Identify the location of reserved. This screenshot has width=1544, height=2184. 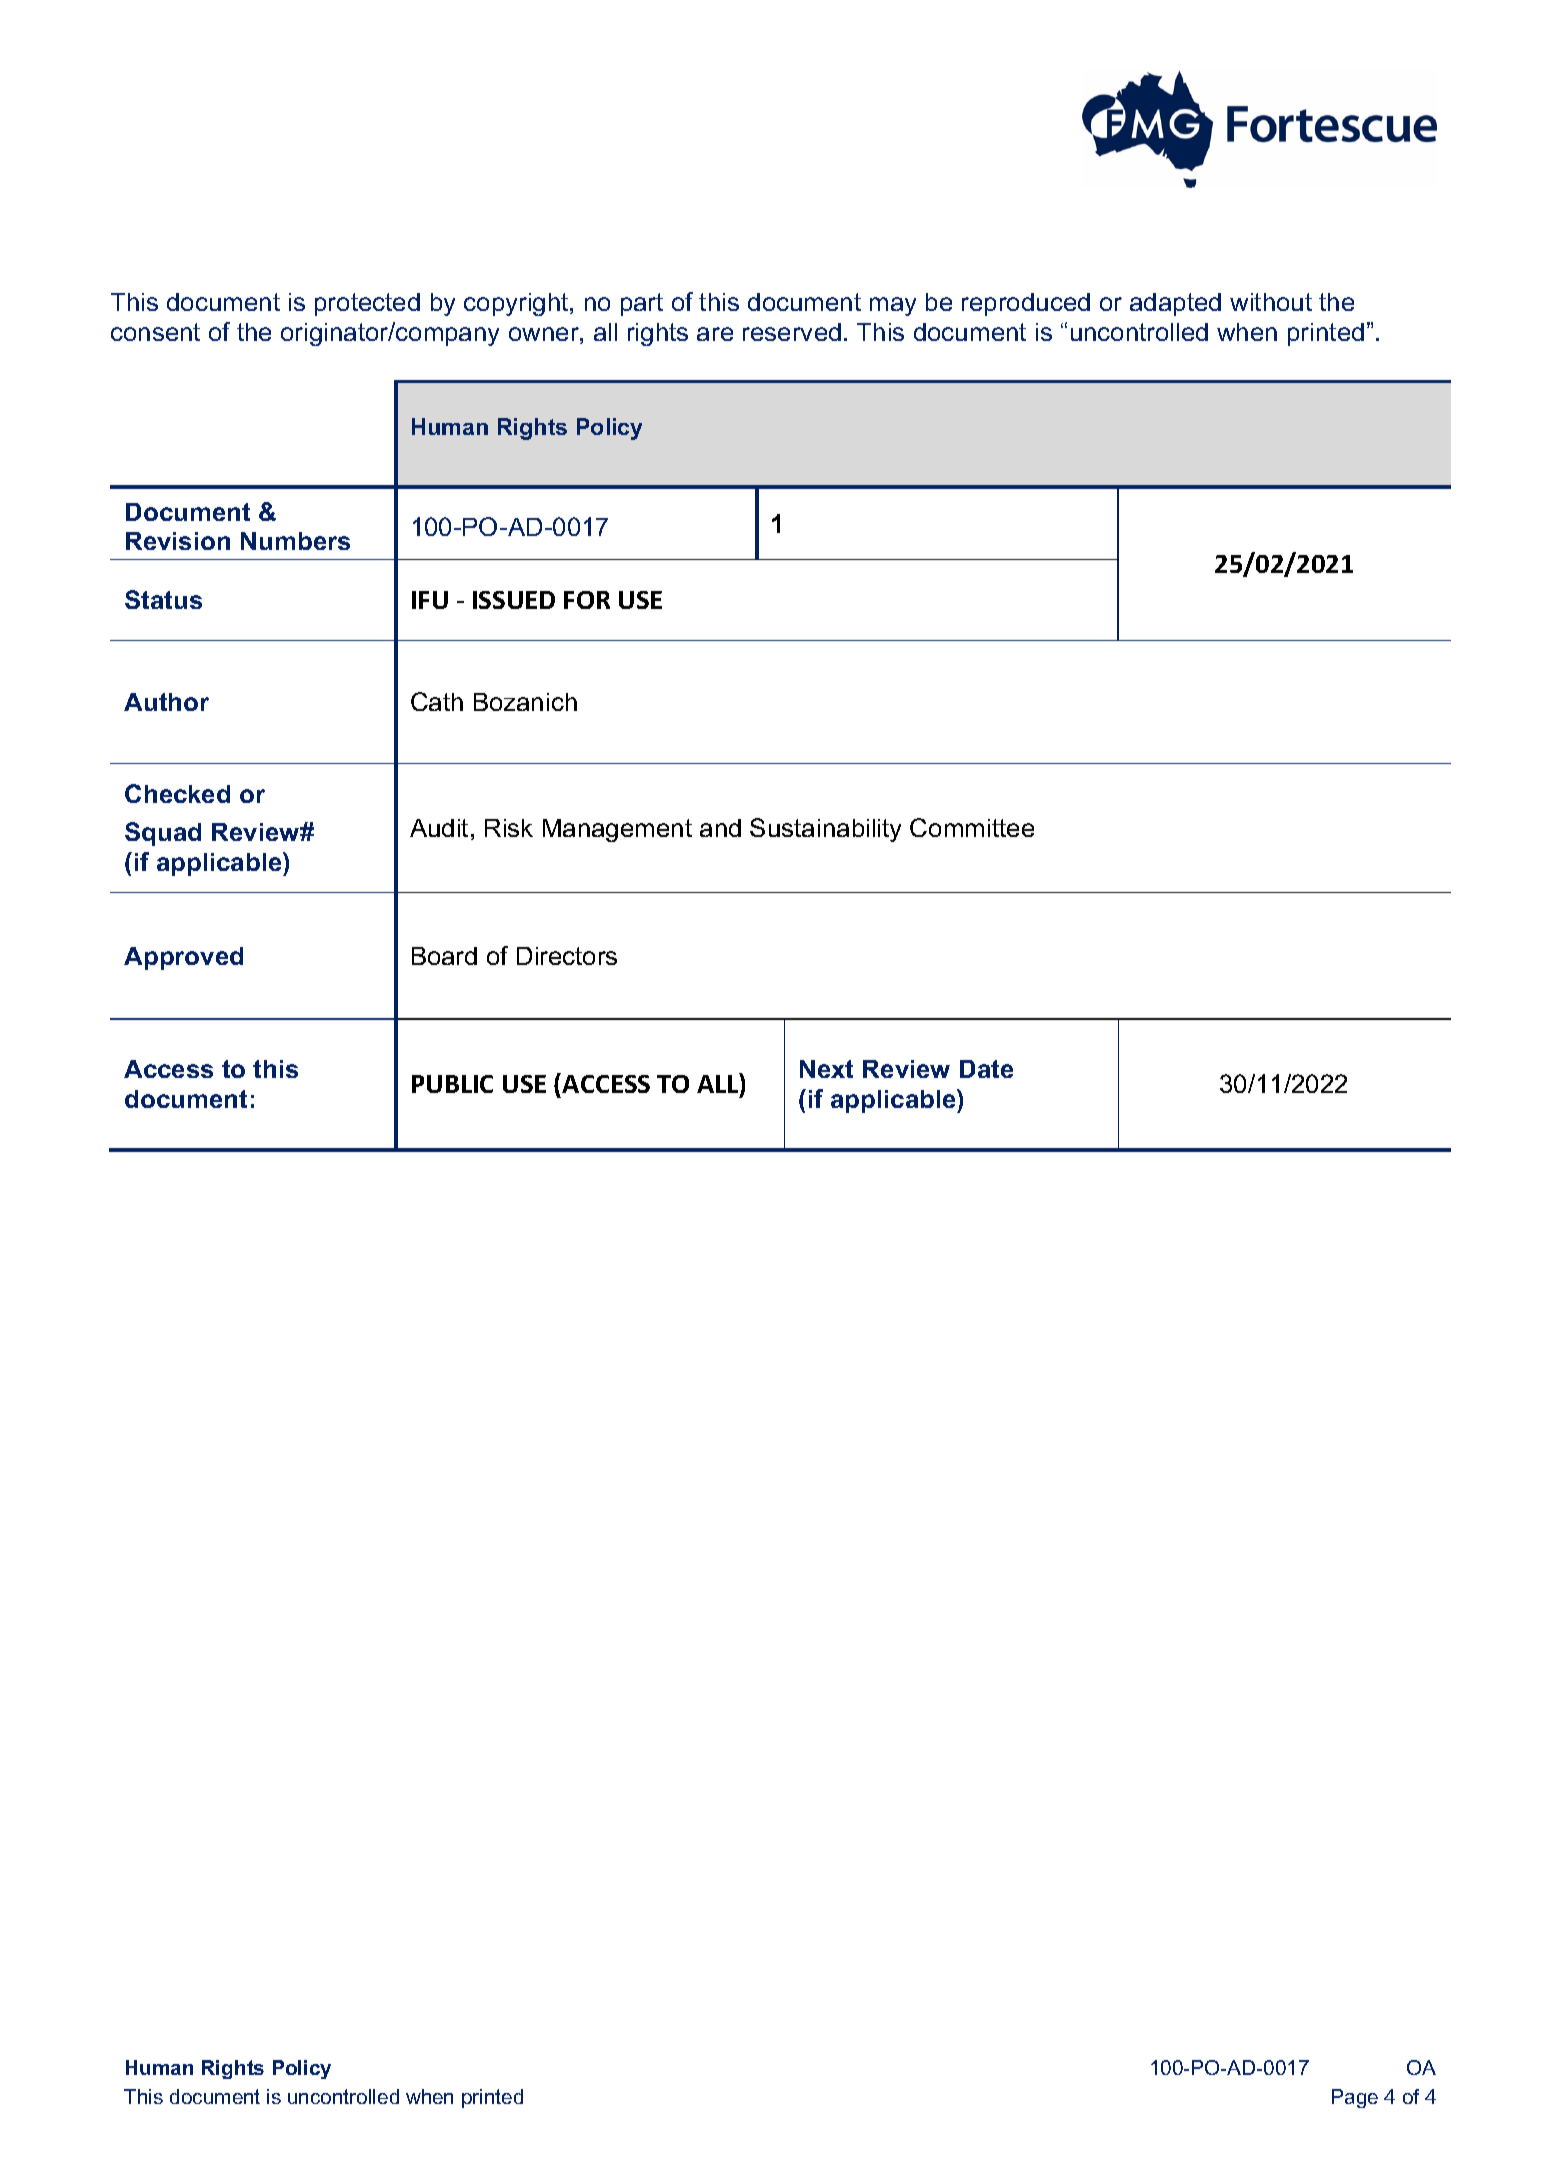
(792, 332).
